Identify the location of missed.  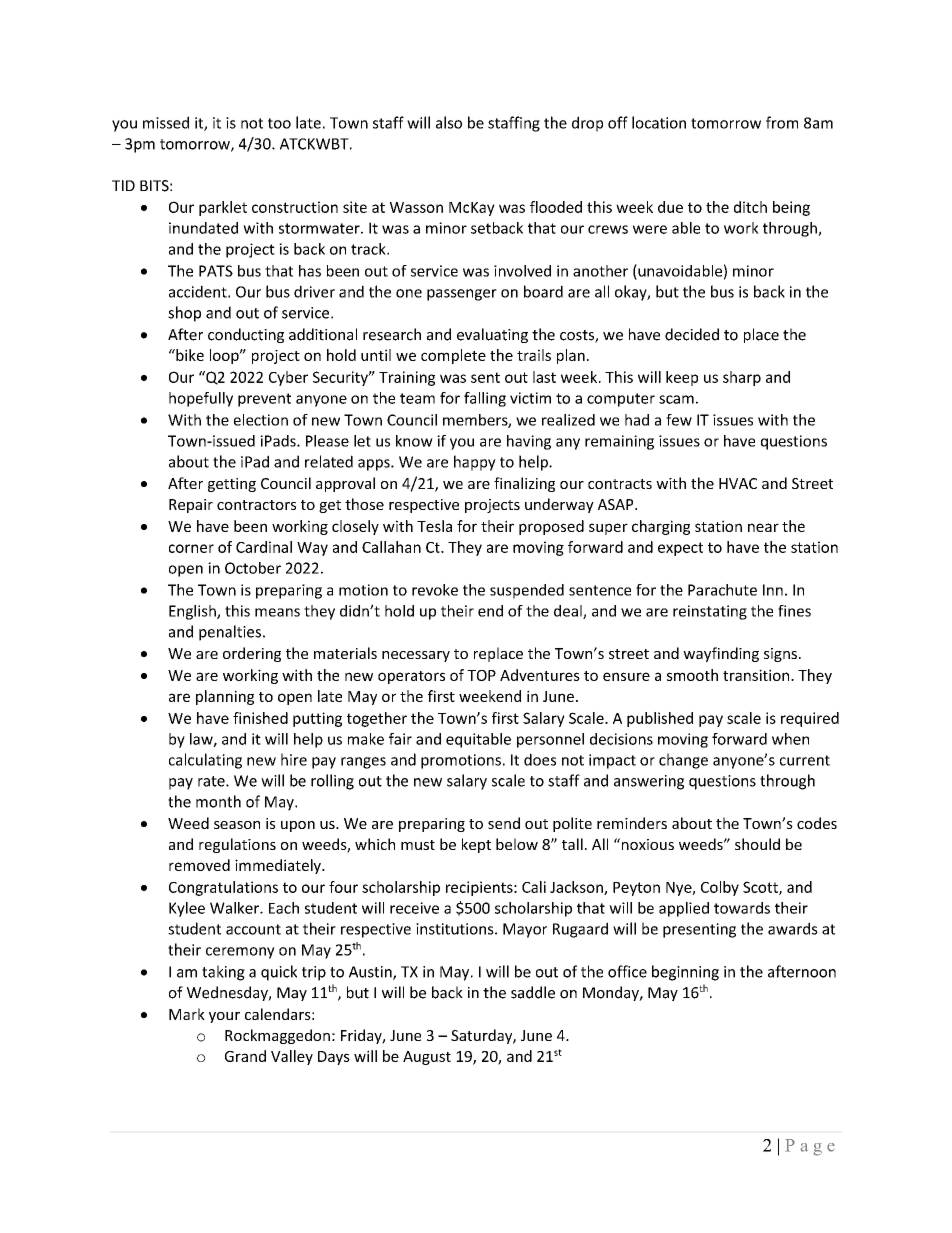
(166, 122).
